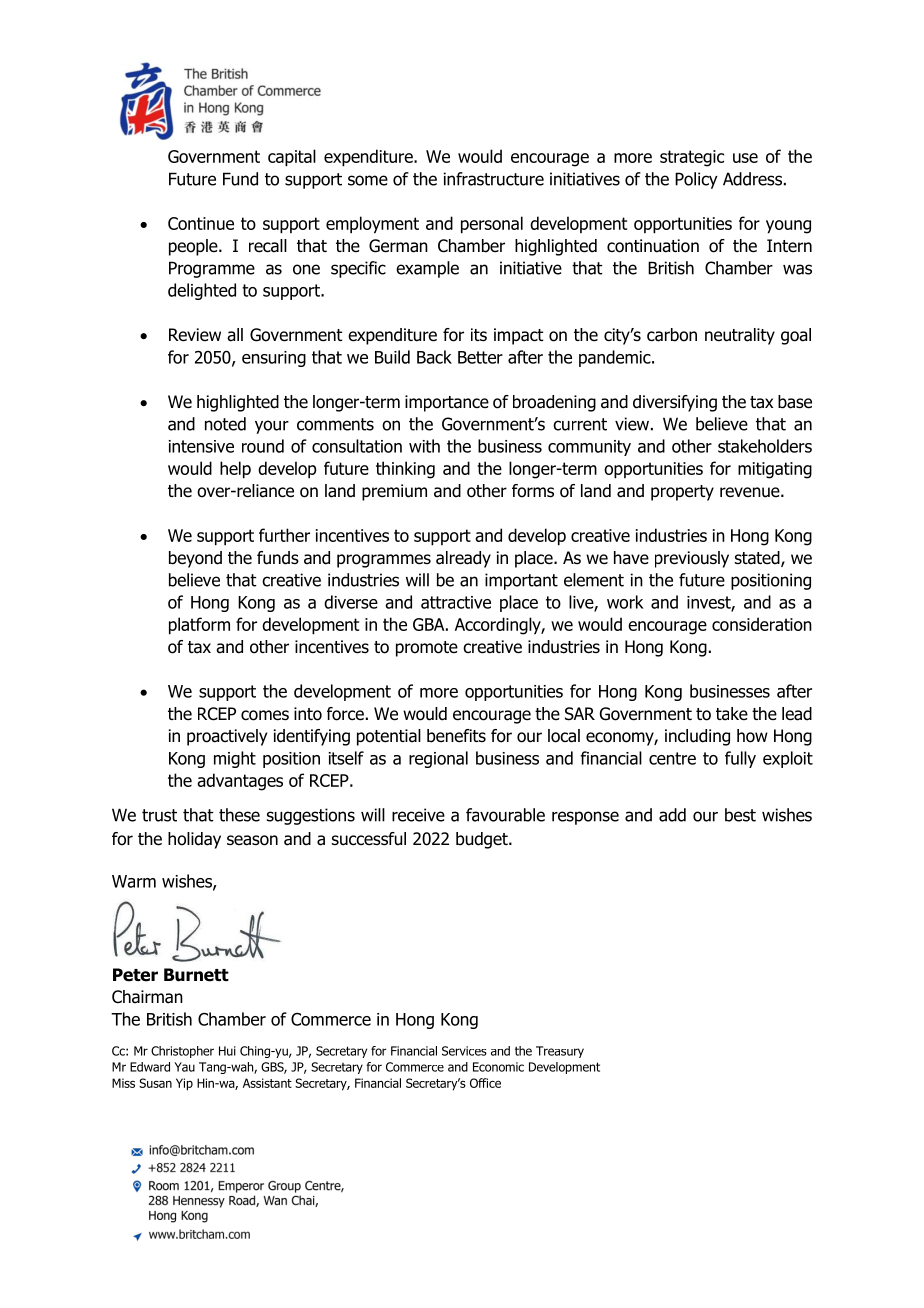 This screenshot has height=1308, width=924. Describe the element at coordinates (682, 493) in the screenshot. I see `property` at that location.
